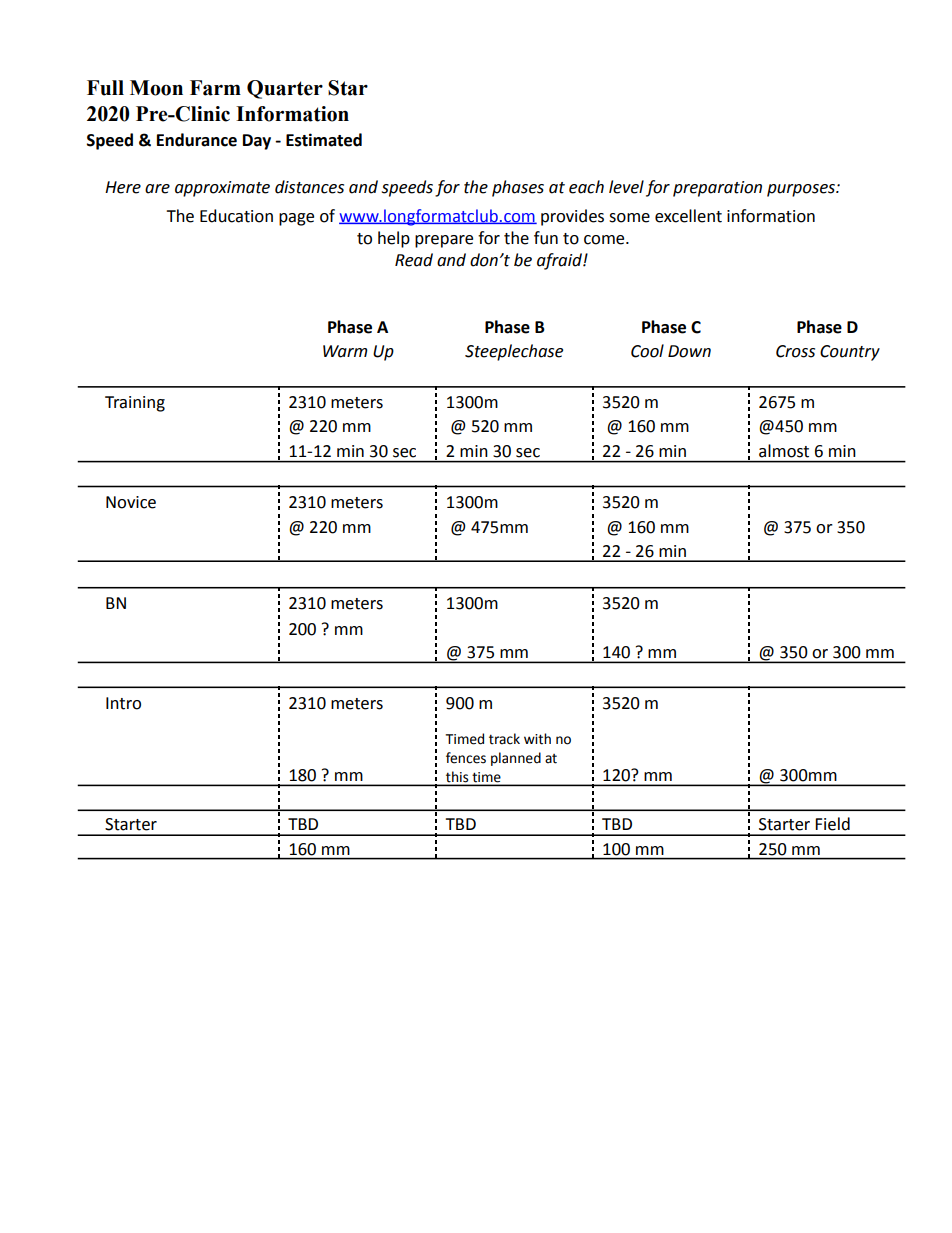 This document has height=1233, width=952. What do you see at coordinates (784, 451) in the document?
I see `almost` at bounding box center [784, 451].
